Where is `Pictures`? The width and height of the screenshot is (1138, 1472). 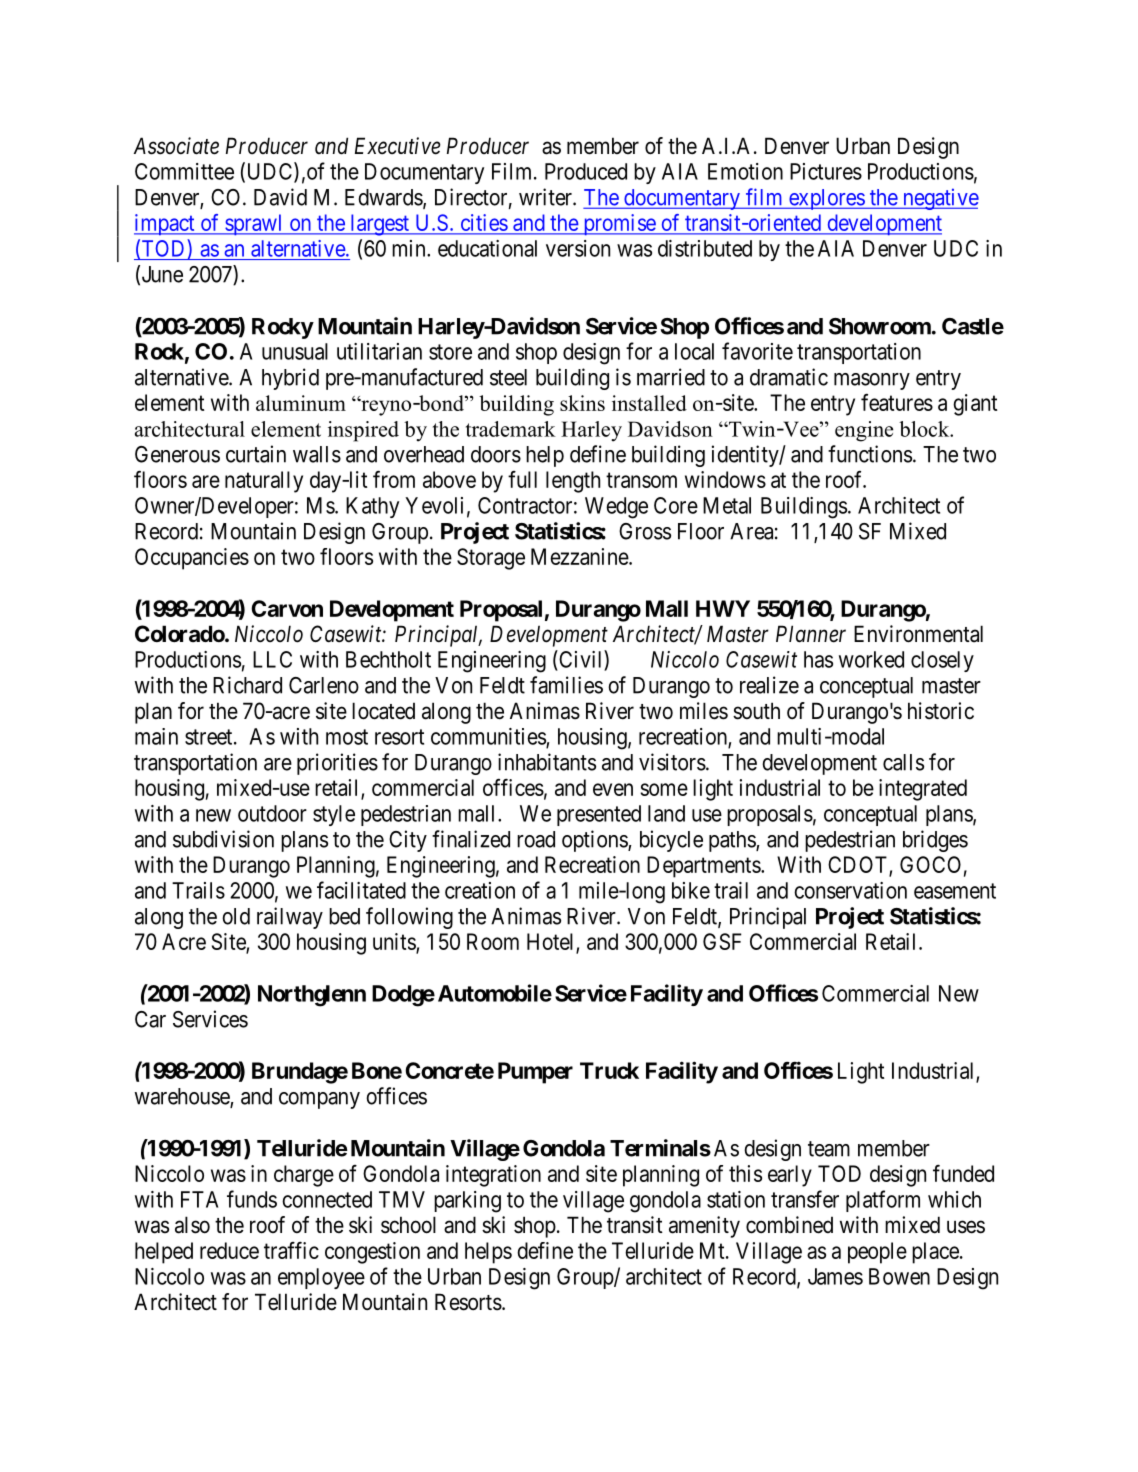 Pictures is located at coordinates (826, 171).
